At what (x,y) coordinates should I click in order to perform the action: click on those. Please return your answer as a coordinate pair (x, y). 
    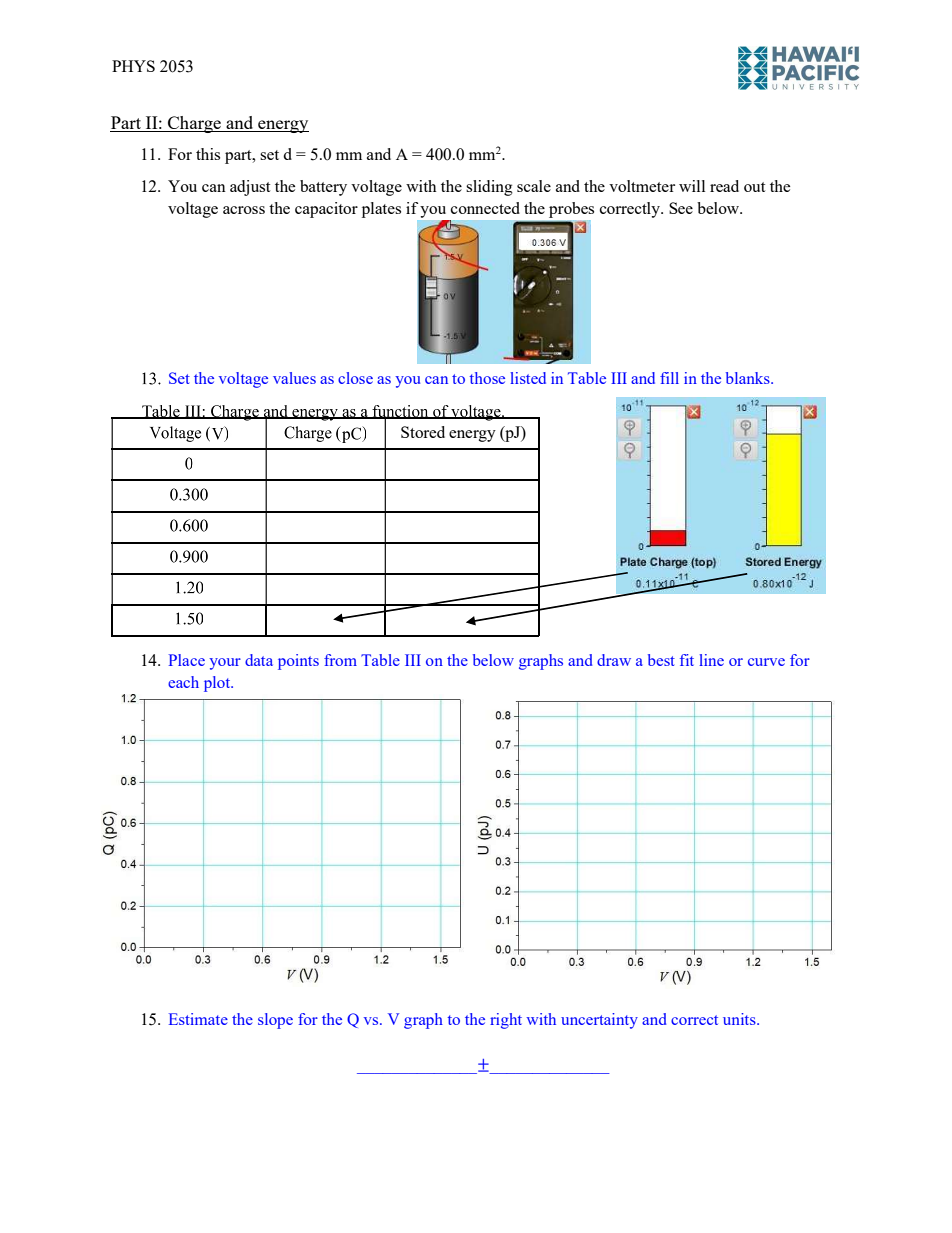
    Looking at the image, I should click on (487, 378).
